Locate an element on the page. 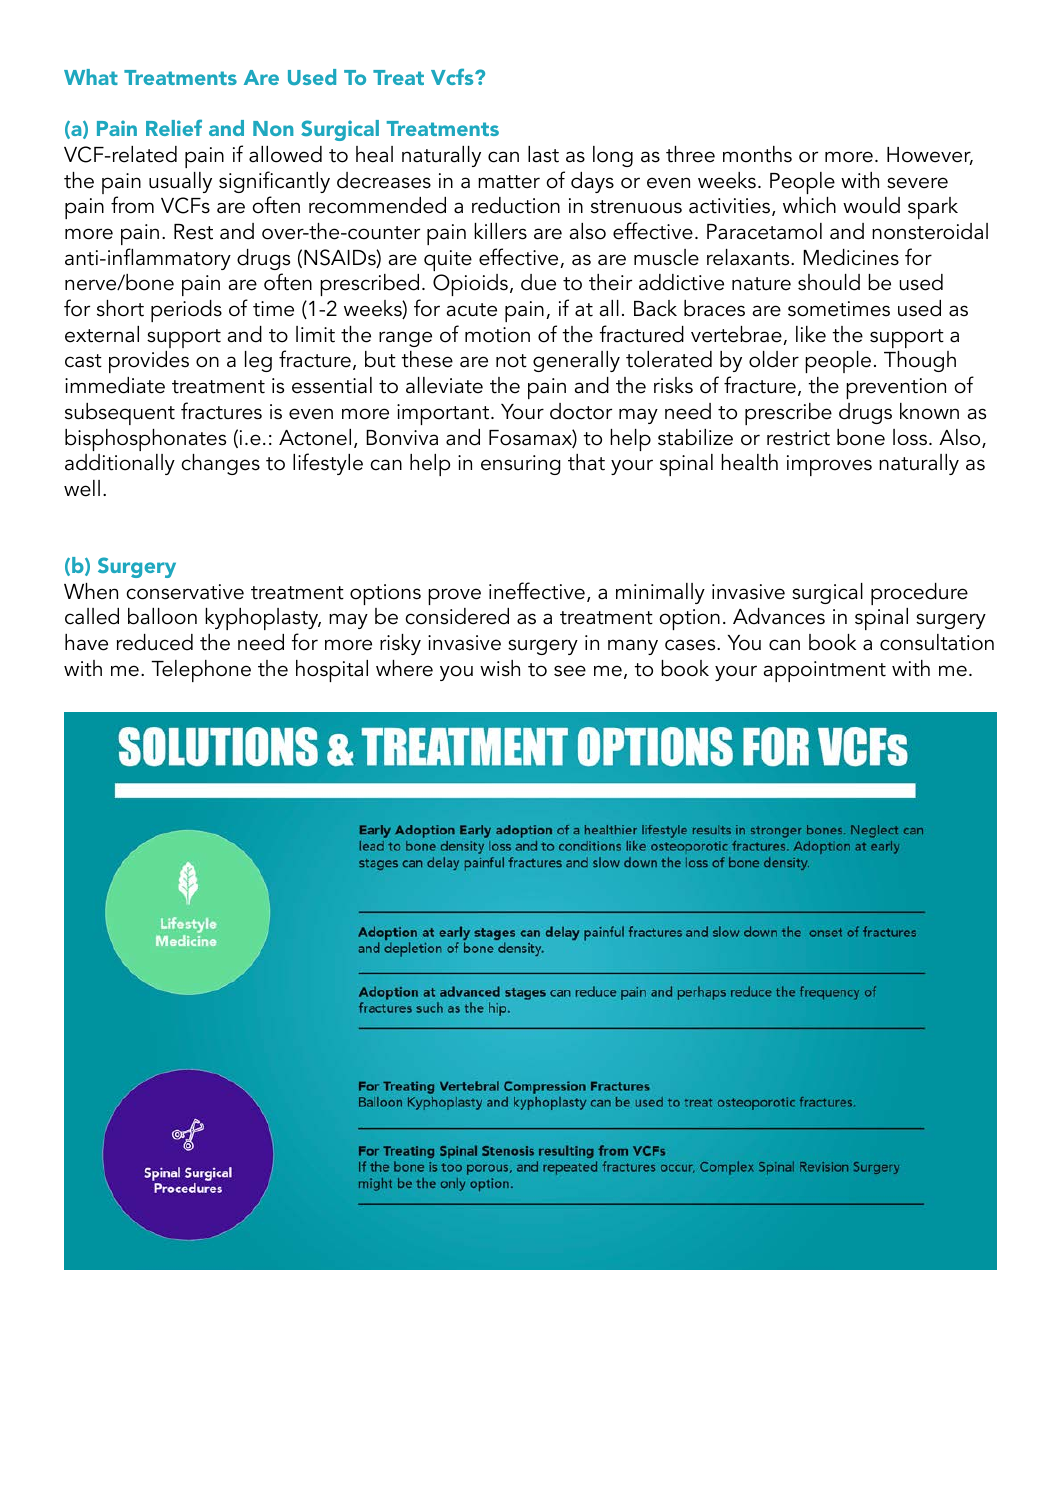 The width and height of the page is (1061, 1501). periods is located at coordinates (186, 311).
